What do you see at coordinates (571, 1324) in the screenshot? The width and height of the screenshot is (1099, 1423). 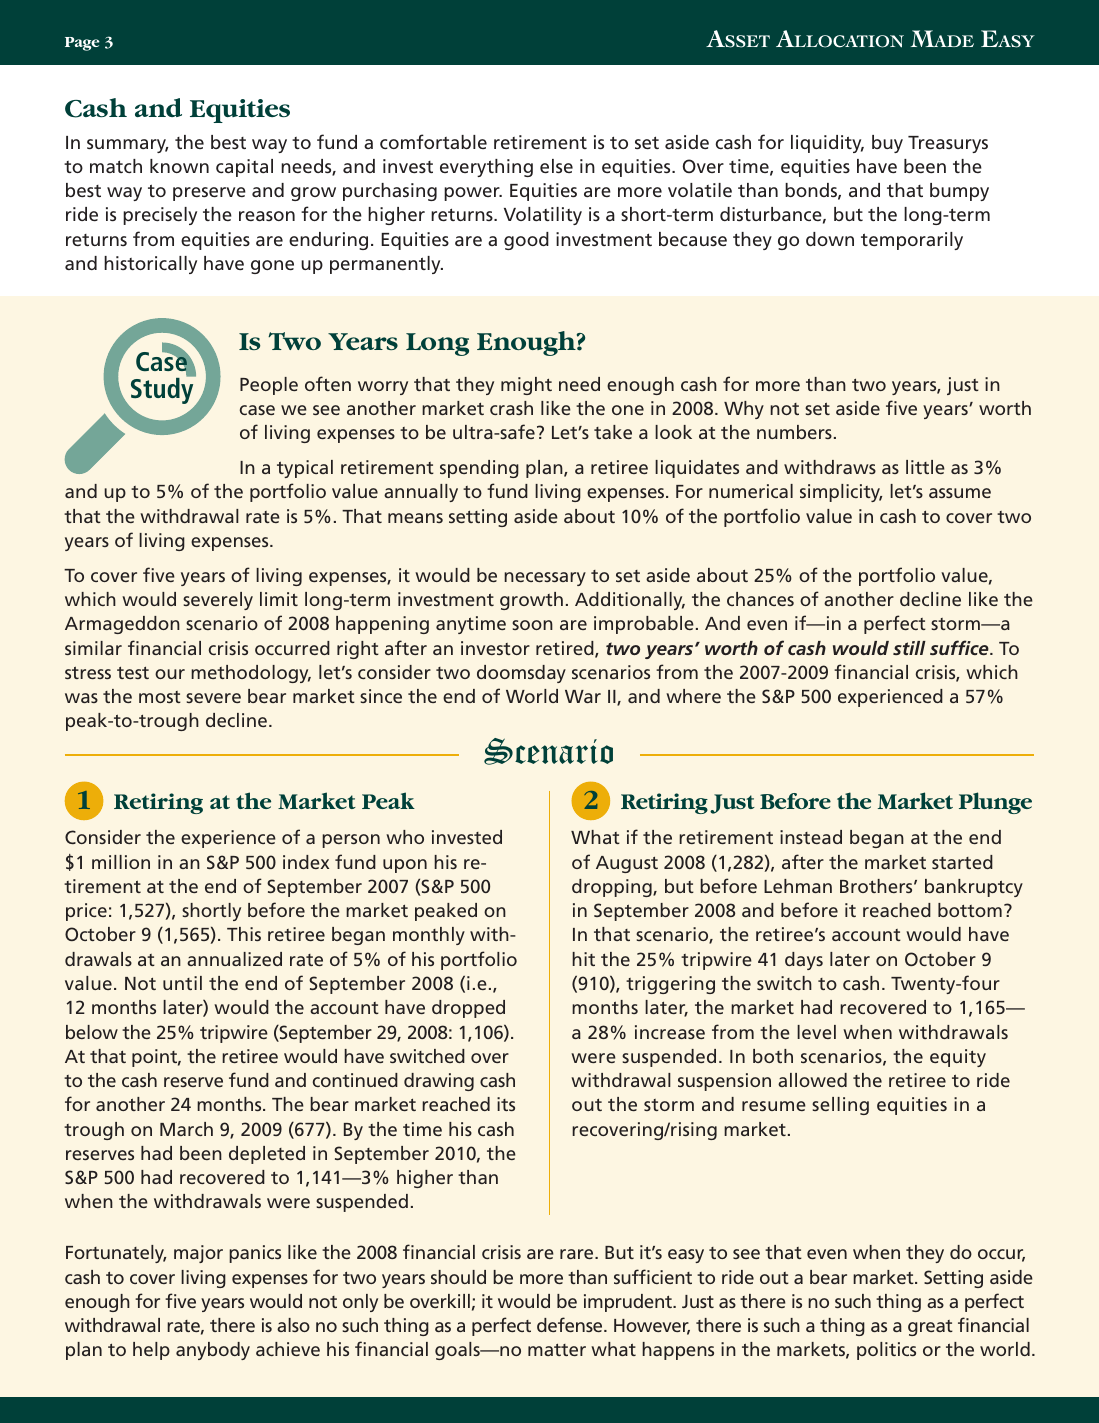 I see `defense` at bounding box center [571, 1324].
